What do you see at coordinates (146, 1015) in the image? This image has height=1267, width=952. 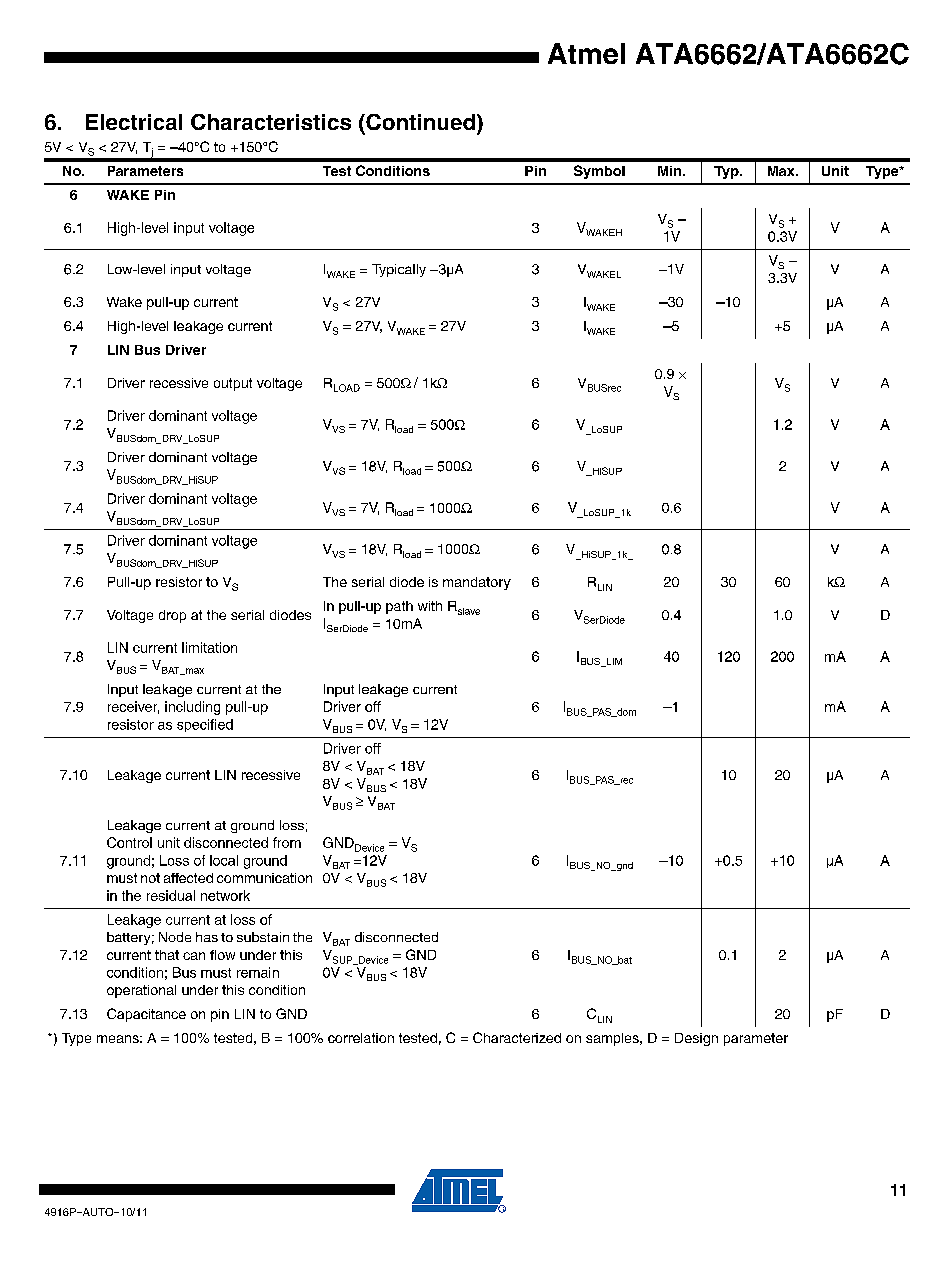 I see `Capacitance` at bounding box center [146, 1015].
